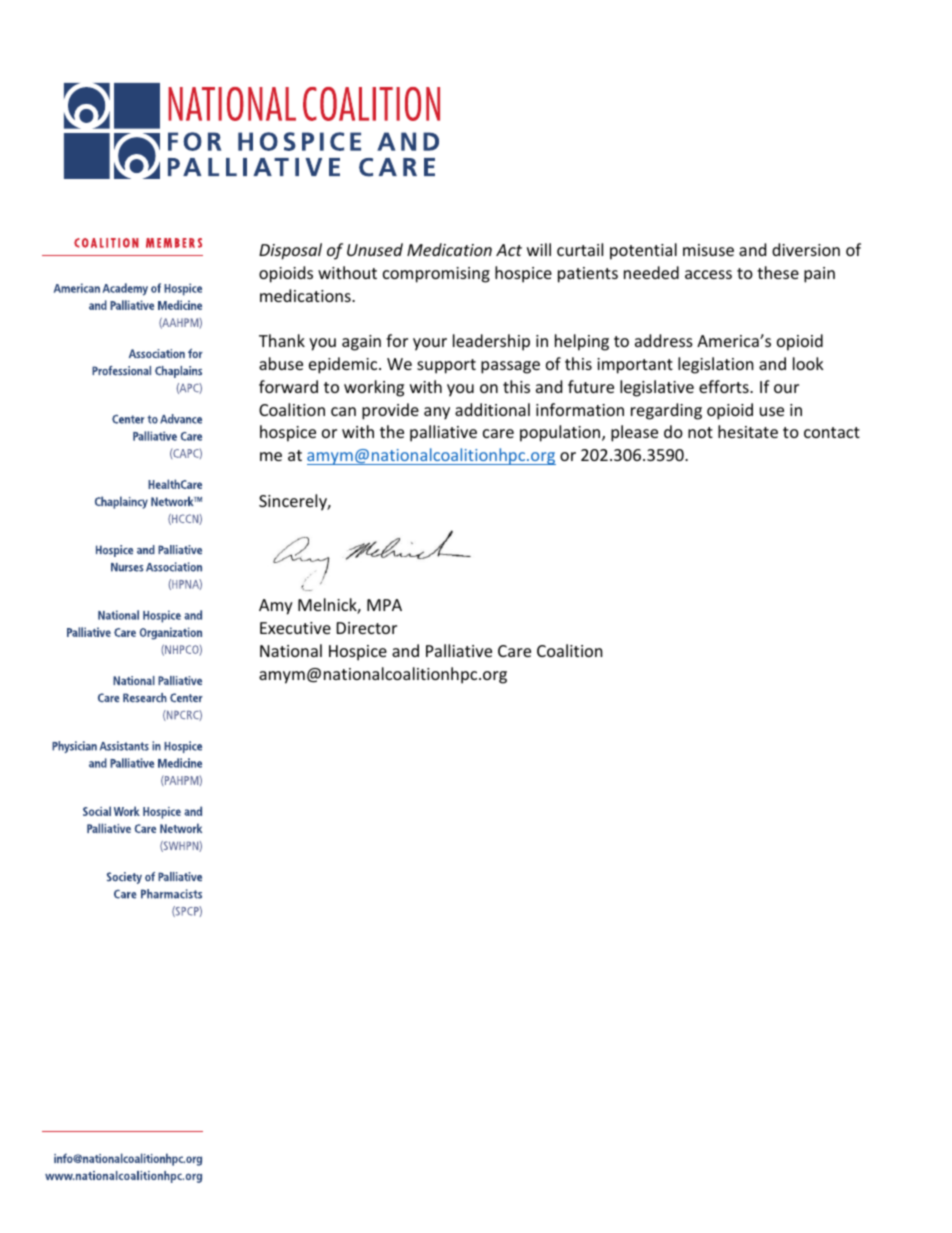  Describe the element at coordinates (375, 249) in the page. I see `Unused` at that location.
